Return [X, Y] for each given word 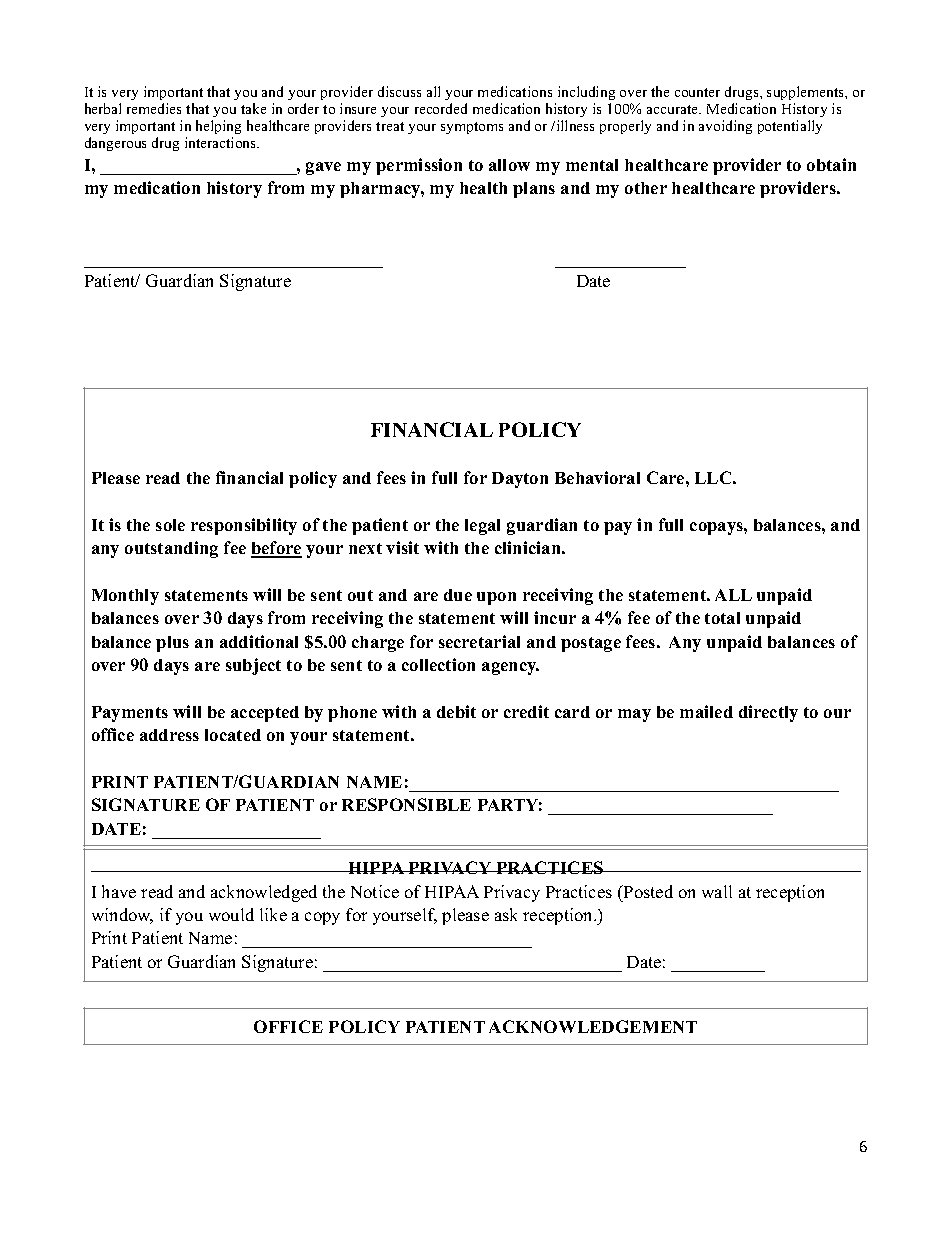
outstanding [171, 549]
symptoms [472, 128]
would [231, 914]
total [722, 618]
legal [482, 527]
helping [218, 127]
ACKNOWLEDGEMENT [593, 1026]
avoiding [725, 127]
